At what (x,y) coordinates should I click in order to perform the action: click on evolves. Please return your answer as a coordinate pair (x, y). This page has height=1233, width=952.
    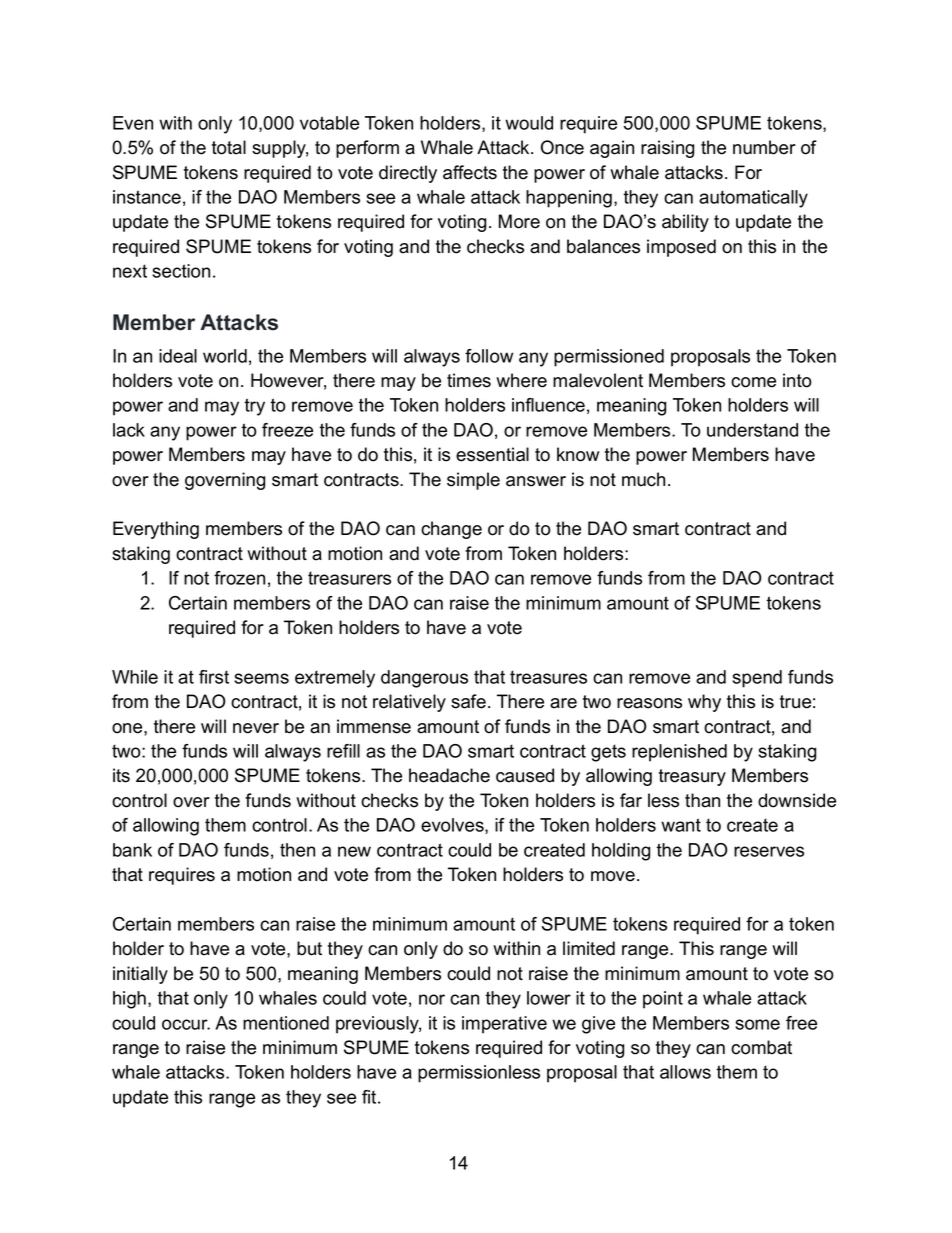
    Looking at the image, I should click on (453, 826).
